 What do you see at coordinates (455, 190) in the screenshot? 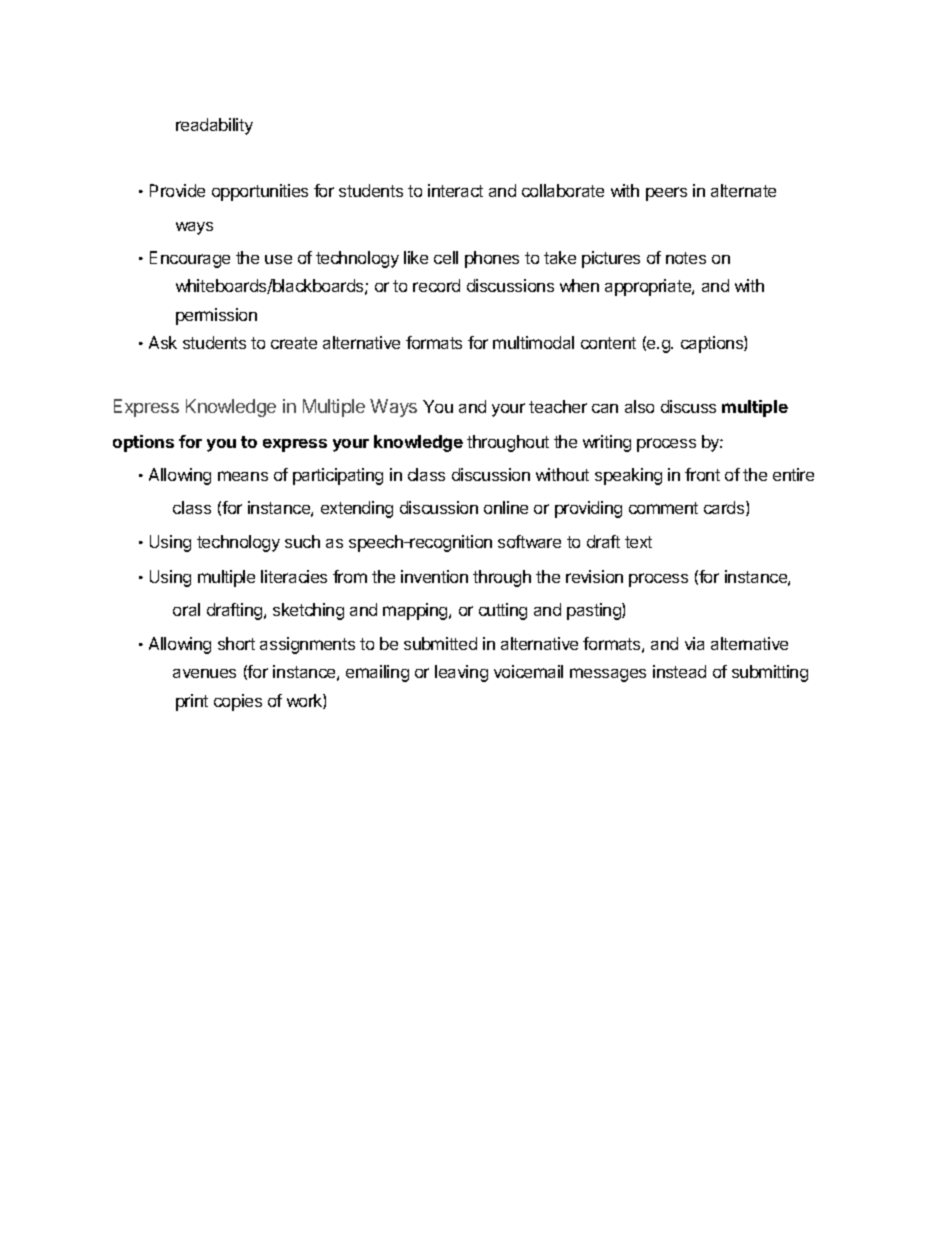
I see `interact` at bounding box center [455, 190].
